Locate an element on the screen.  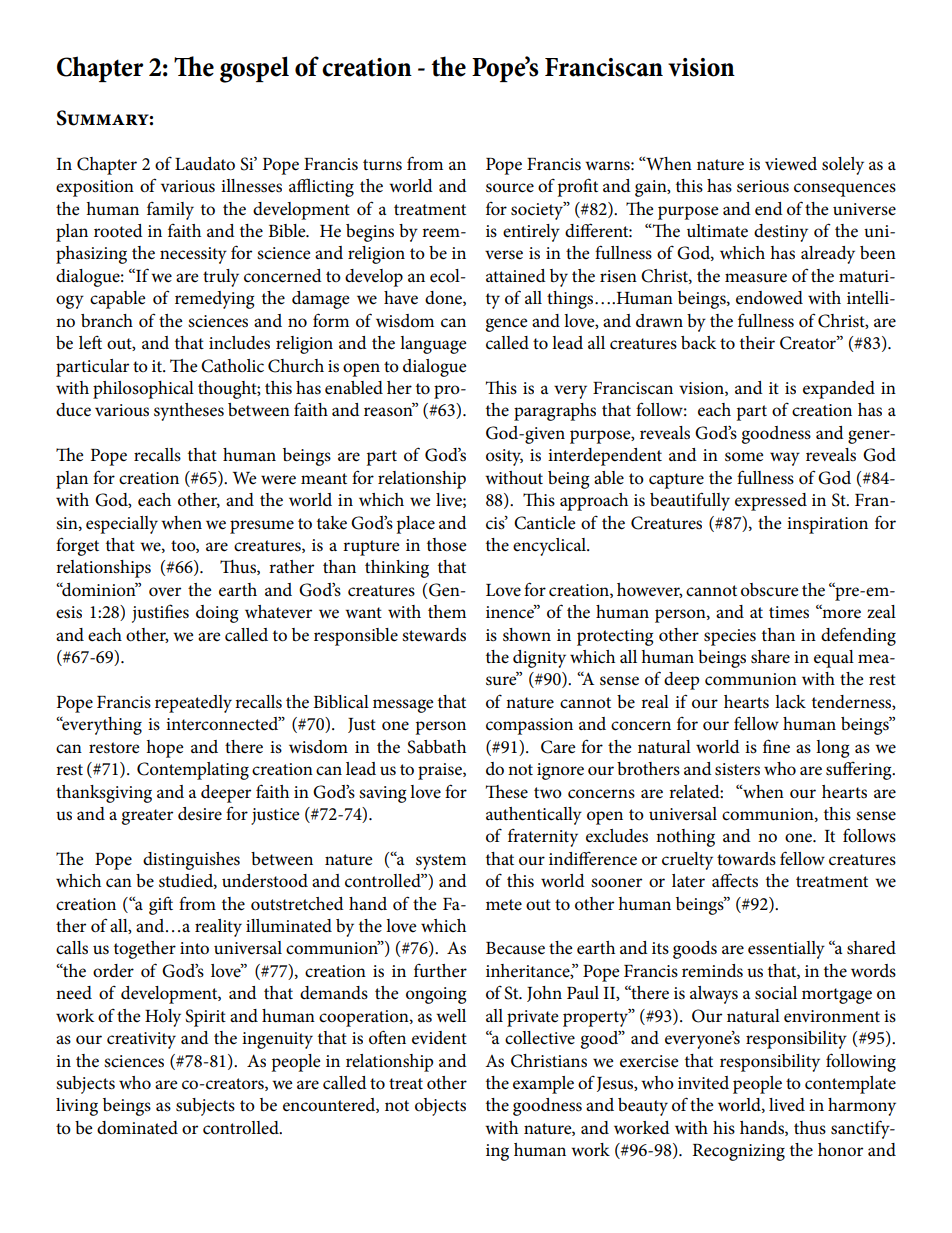
system is located at coordinates (441, 862).
